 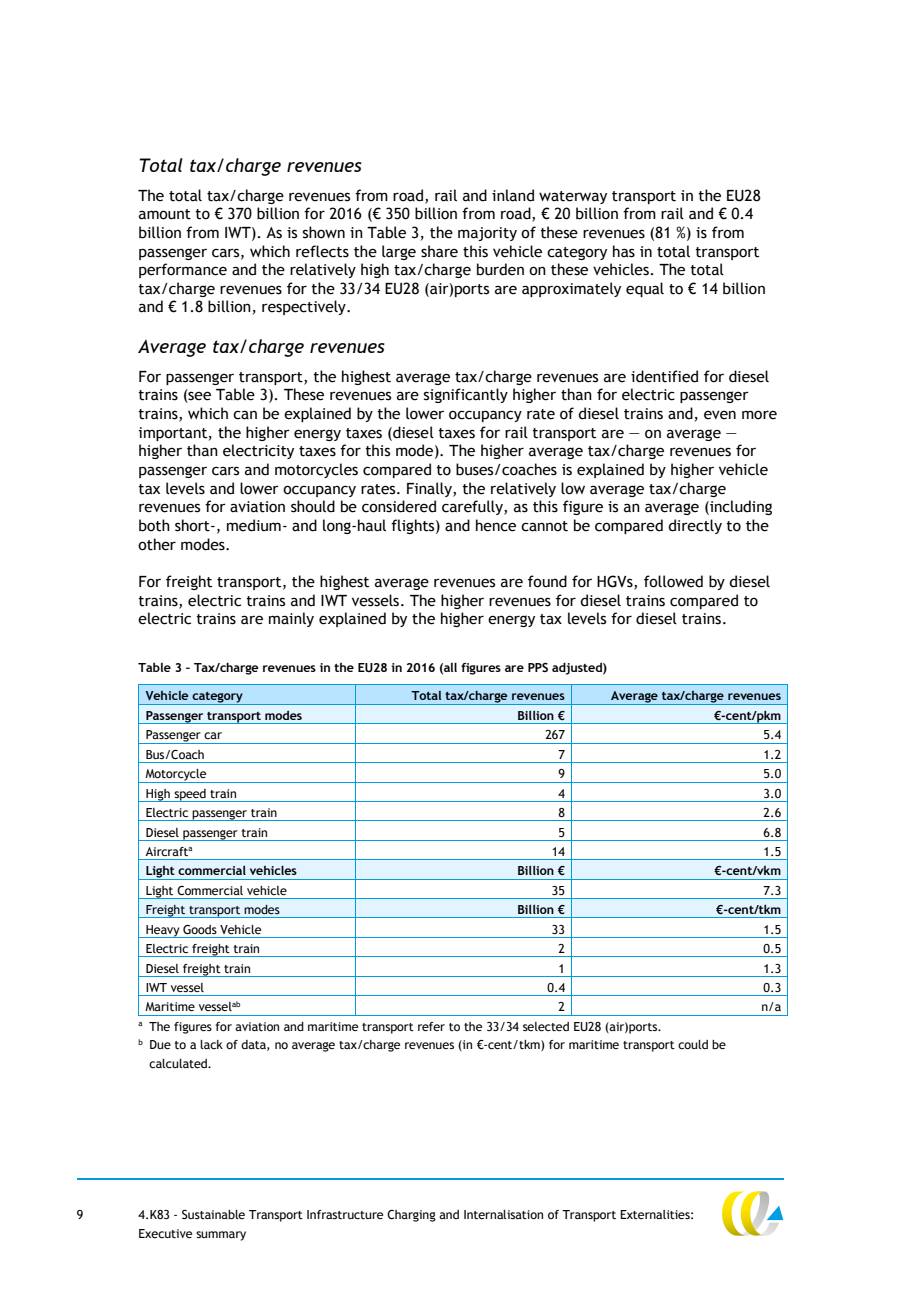 I want to click on short, so click(x=193, y=525).
